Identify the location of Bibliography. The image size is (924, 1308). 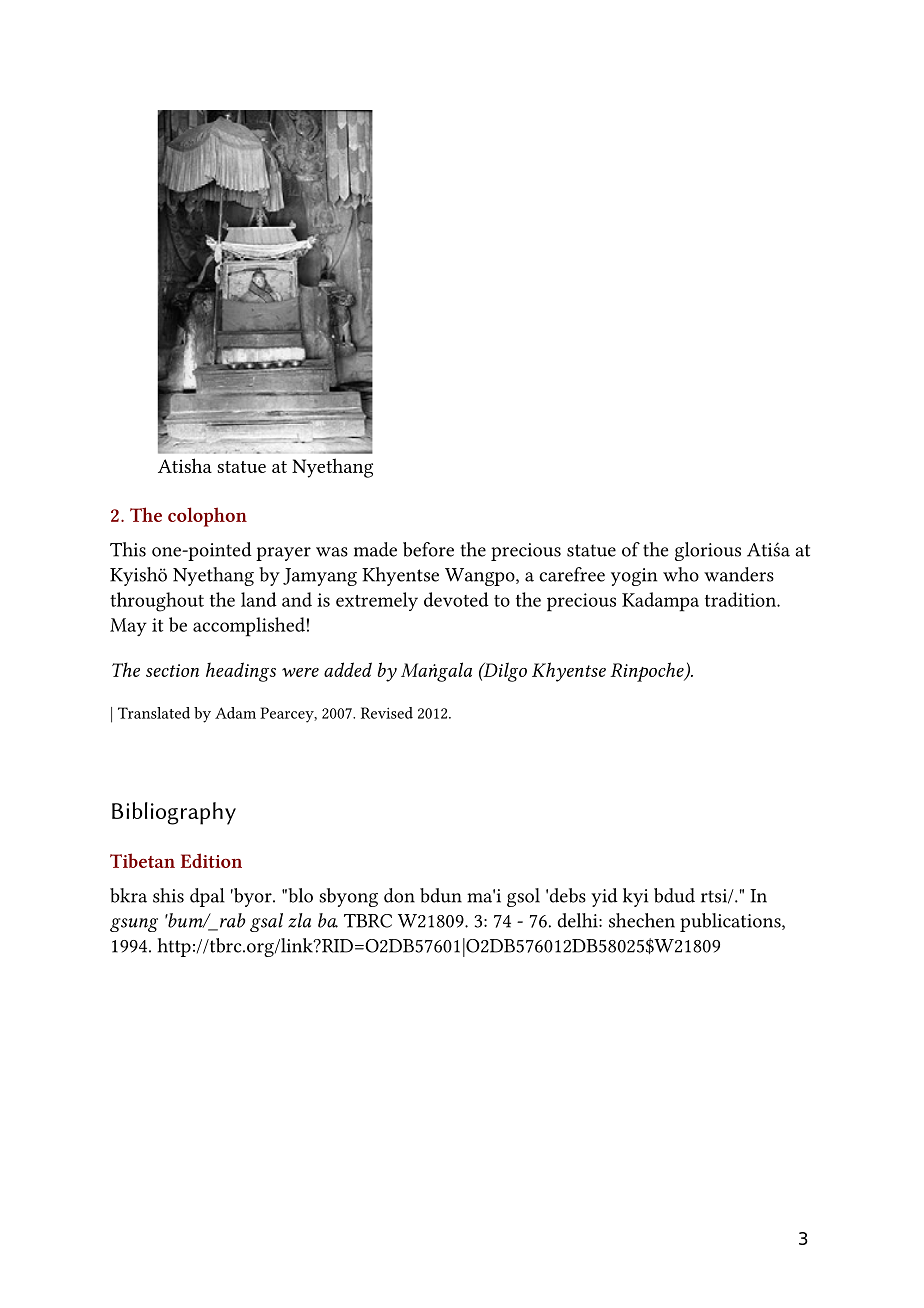
(174, 813).
